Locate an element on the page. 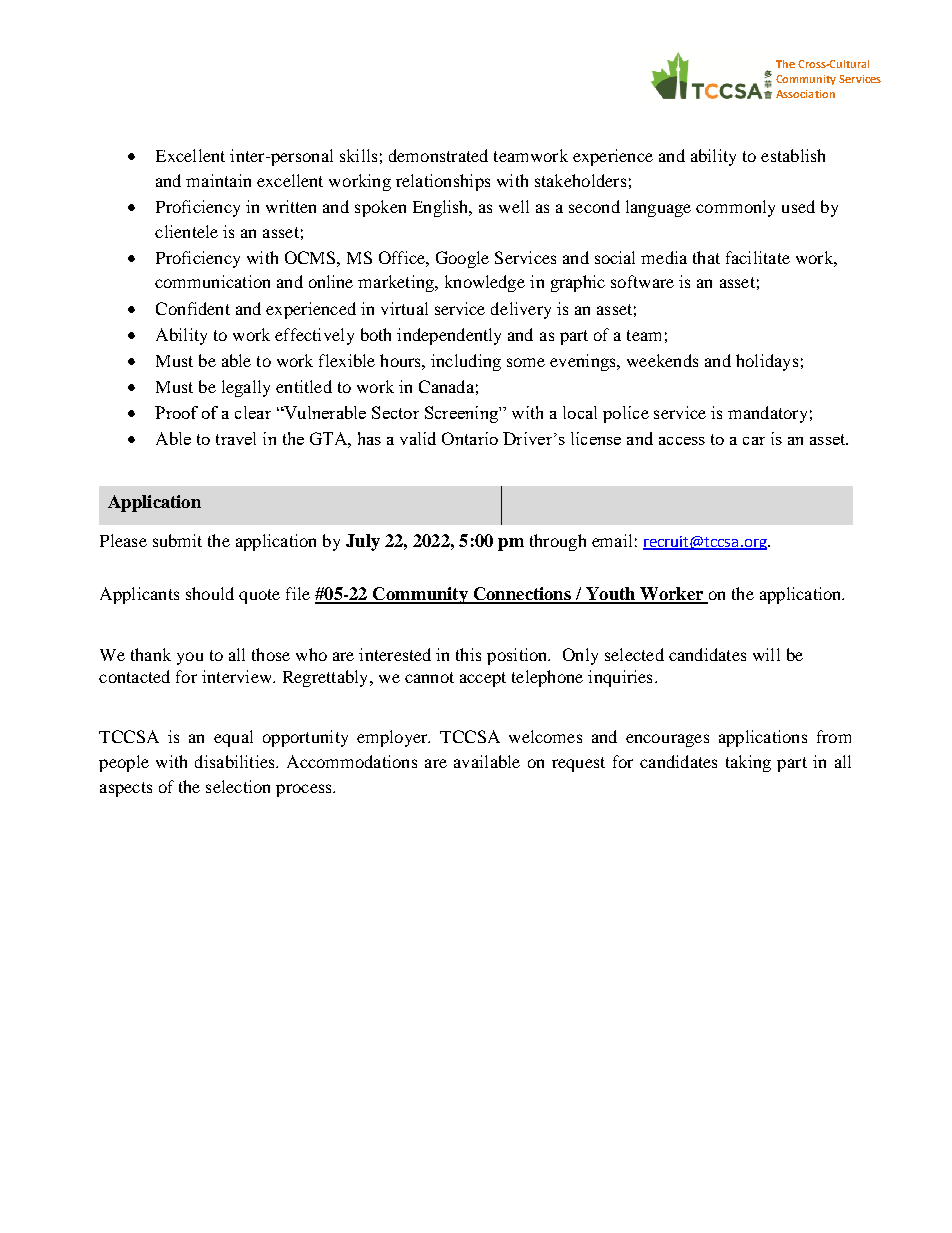  demonstrated is located at coordinates (438, 155).
